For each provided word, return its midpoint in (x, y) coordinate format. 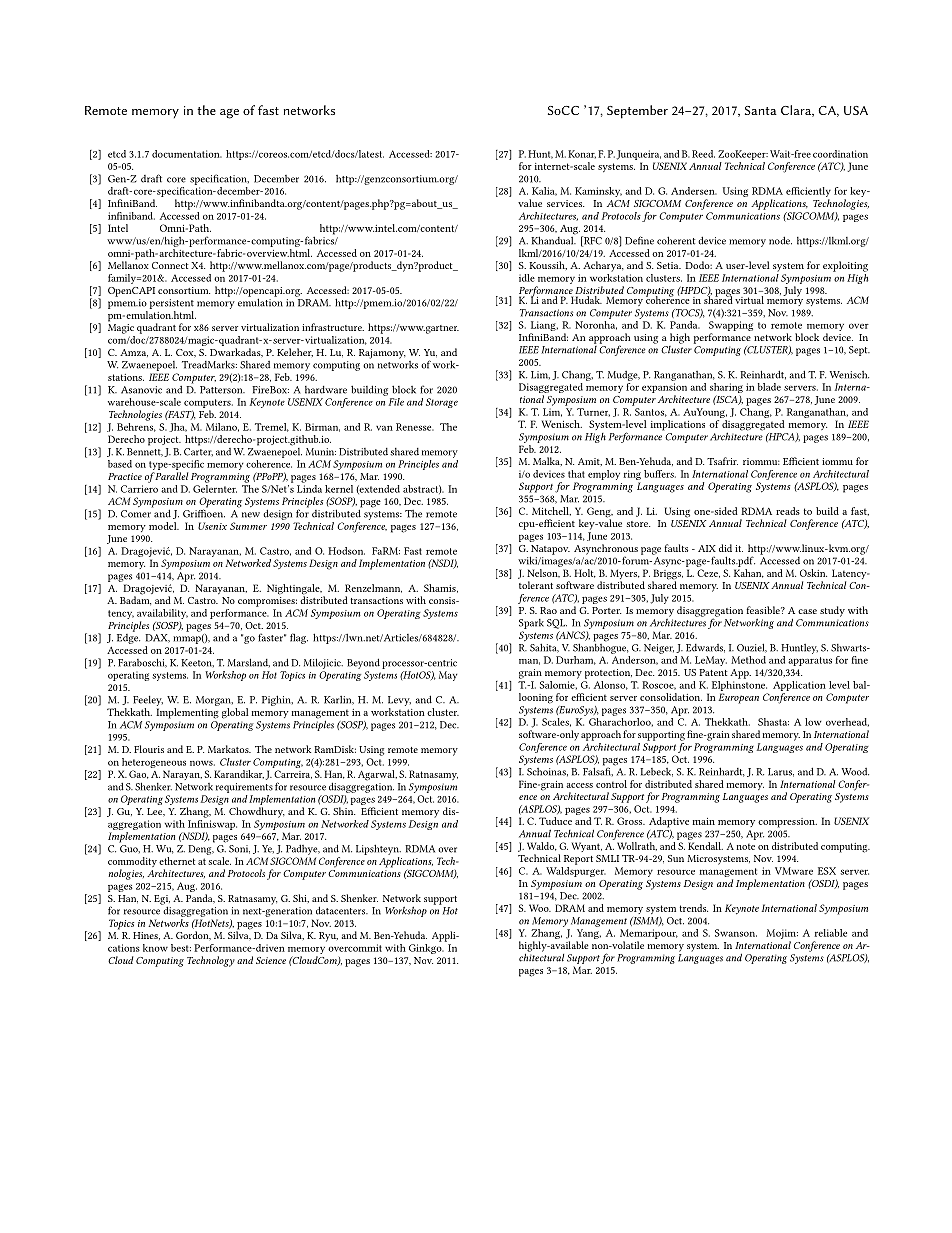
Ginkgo (426, 947)
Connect (170, 265)
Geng (600, 513)
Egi (162, 901)
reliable (830, 933)
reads (788, 511)
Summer (248, 526)
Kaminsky (598, 192)
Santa (761, 110)
